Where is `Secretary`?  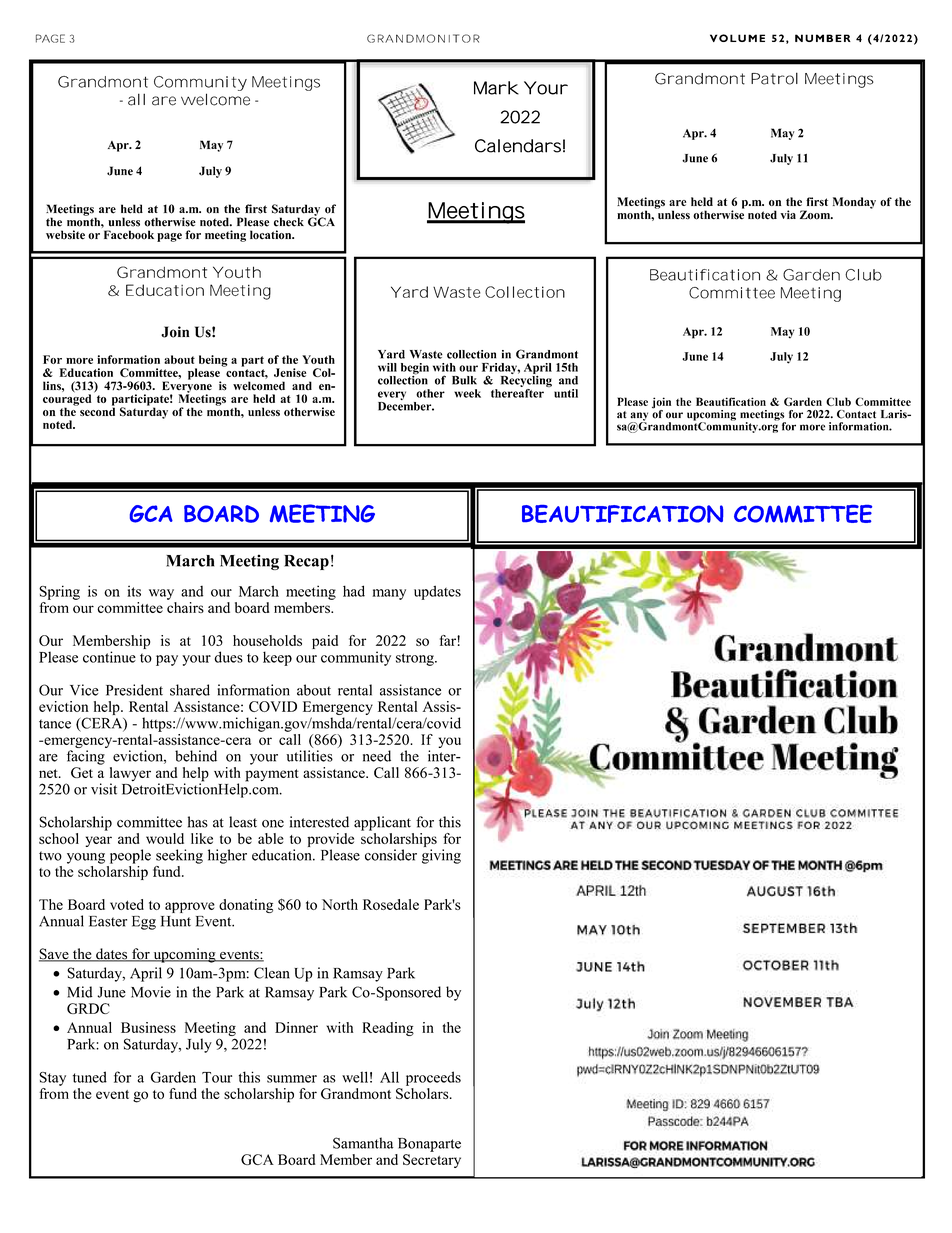 Secretary is located at coordinates (432, 1161).
